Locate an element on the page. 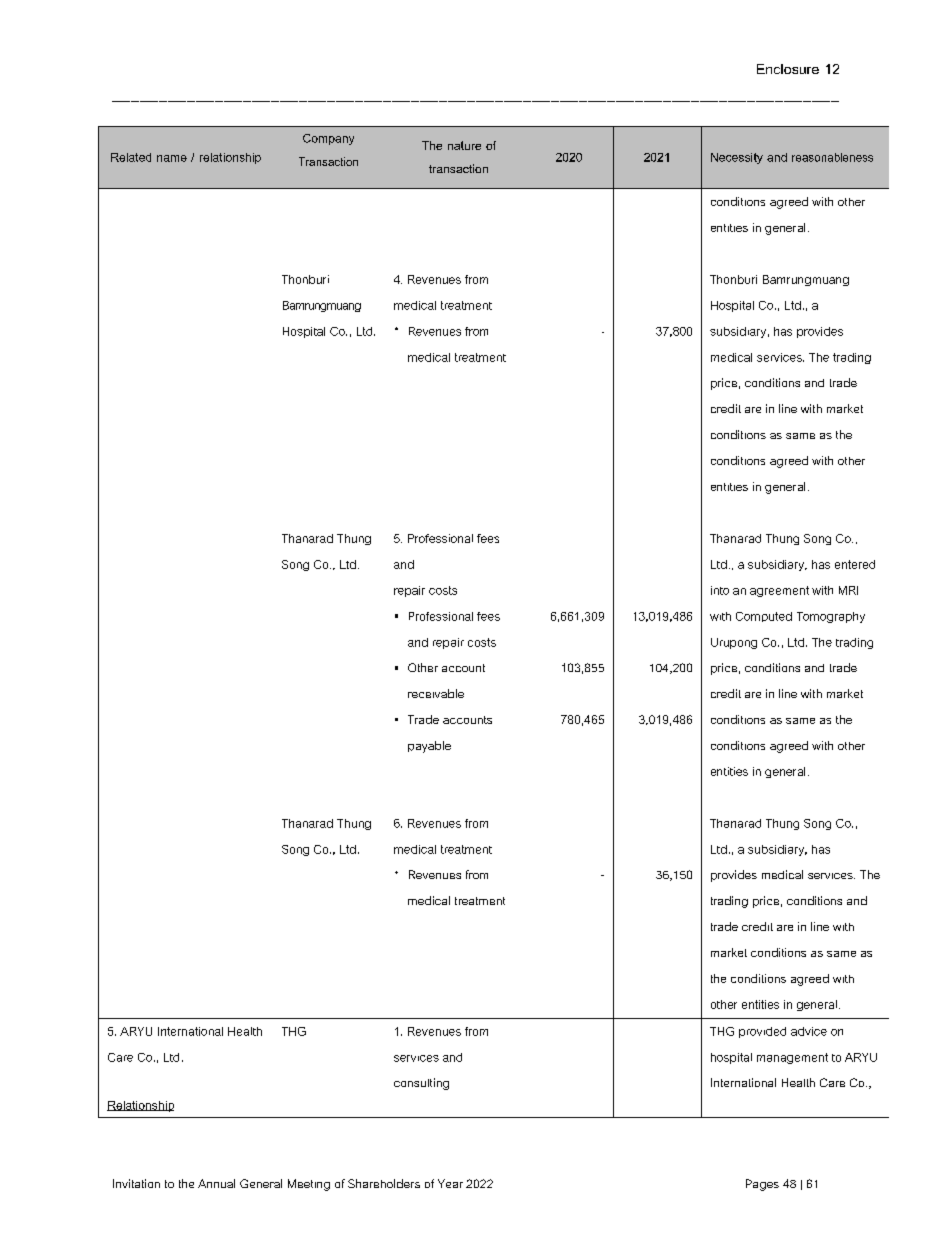 Image resolution: width=952 pixels, height=1233 pixels. provided is located at coordinates (762, 1032).
